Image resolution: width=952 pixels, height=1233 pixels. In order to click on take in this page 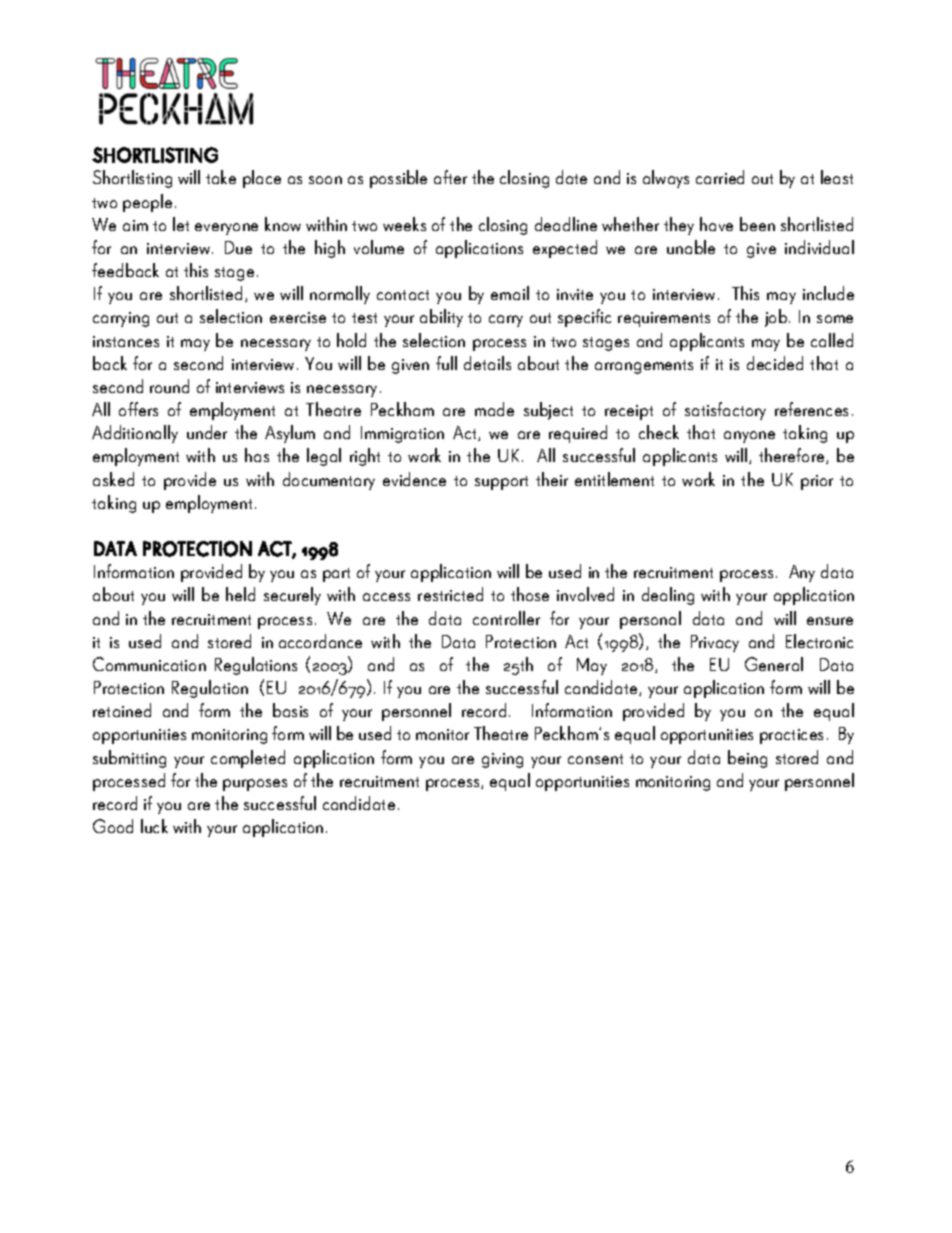, I will do `click(221, 177)`.
